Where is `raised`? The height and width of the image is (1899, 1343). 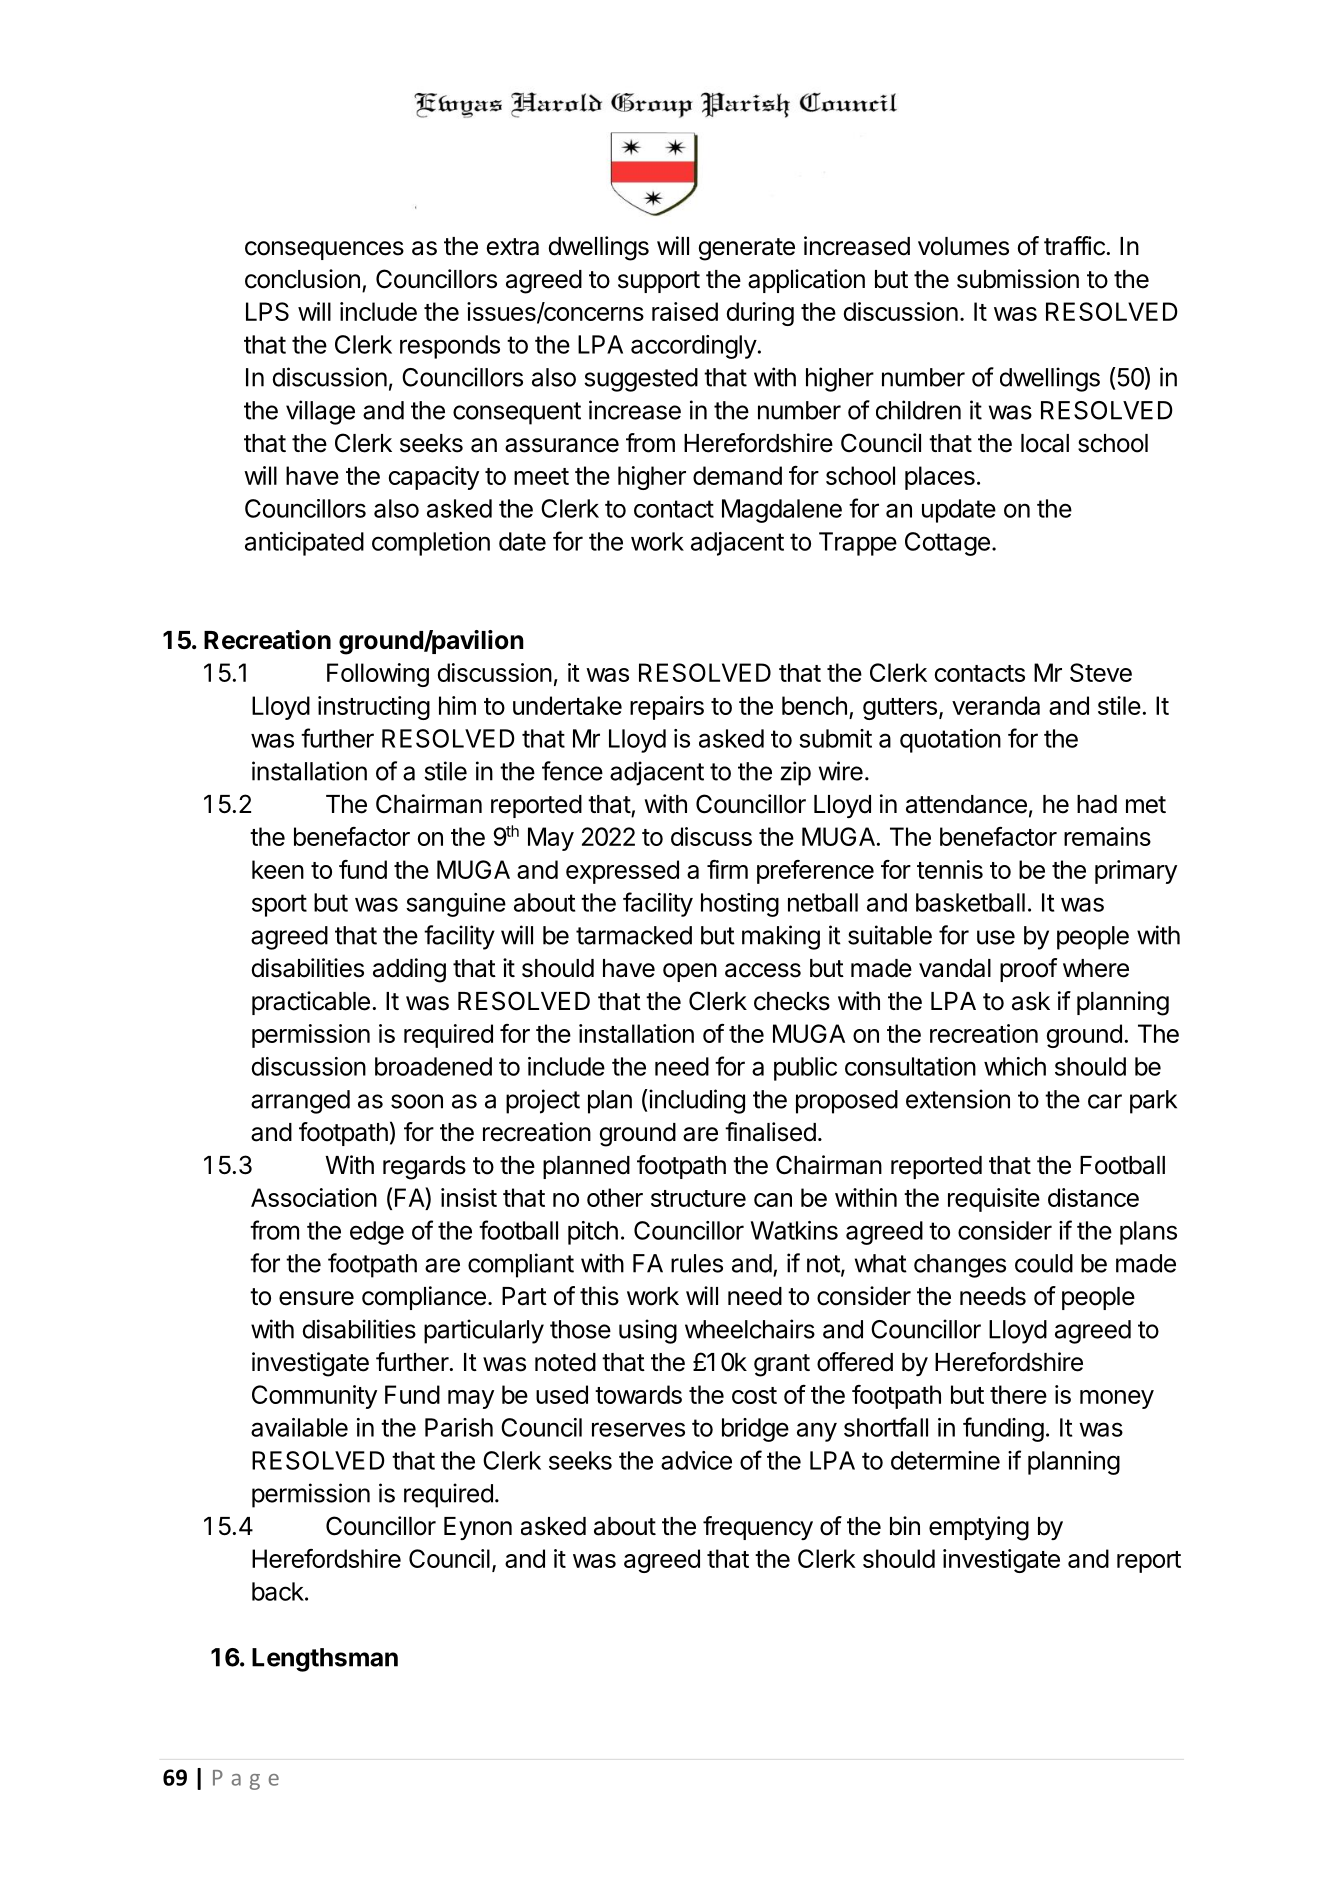
raised is located at coordinates (685, 311).
